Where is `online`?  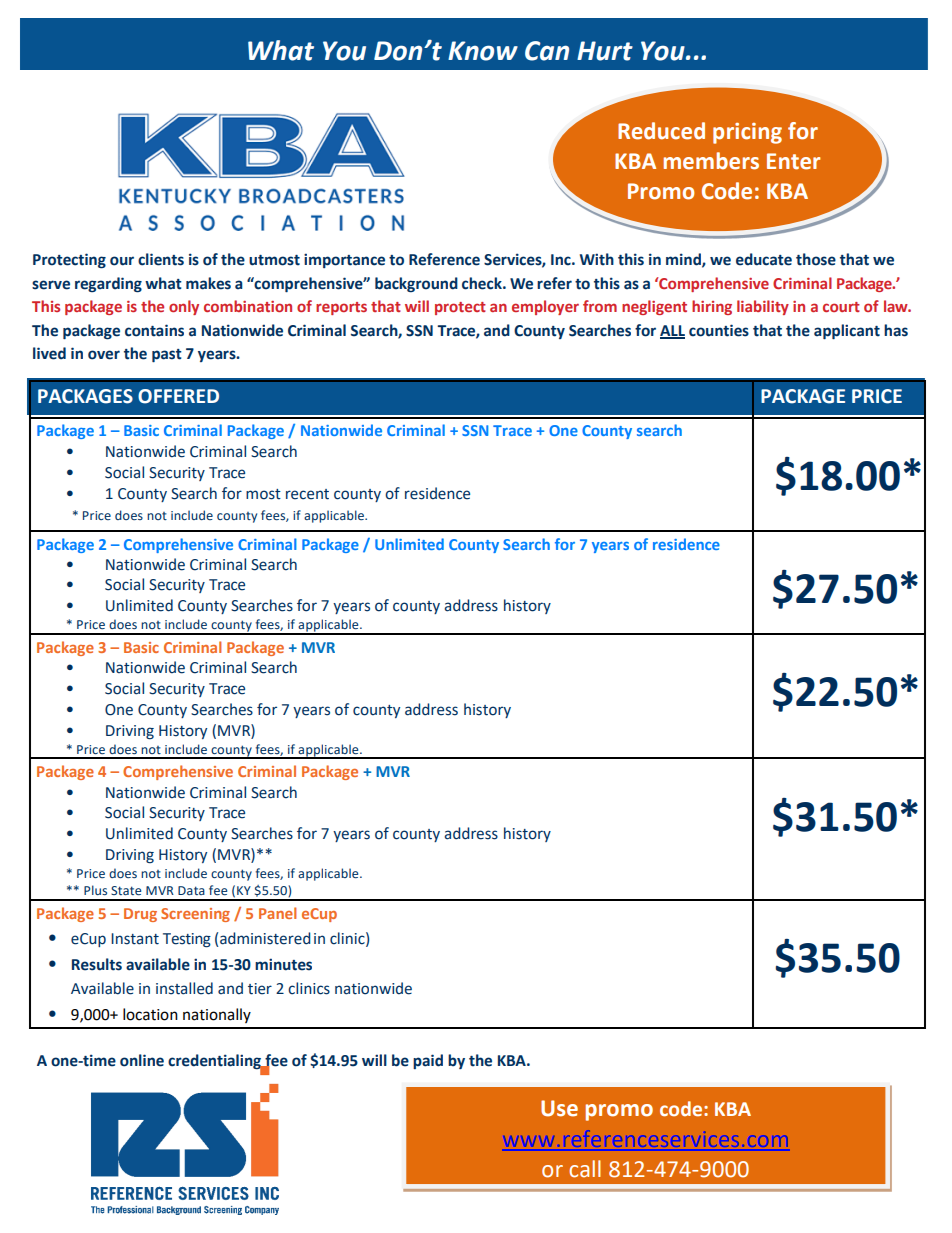 online is located at coordinates (142, 1060).
